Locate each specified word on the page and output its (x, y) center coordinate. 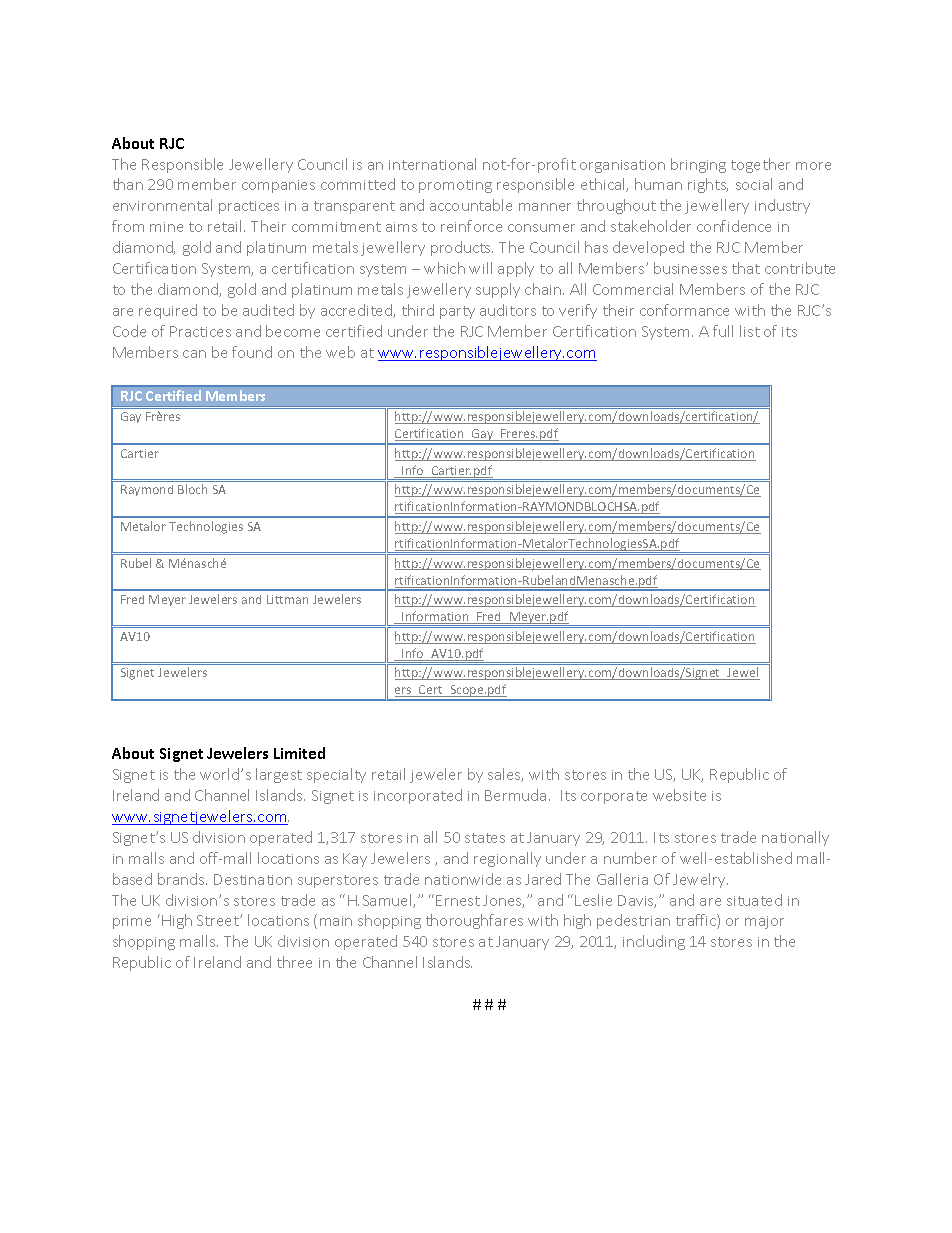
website (679, 795)
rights (708, 185)
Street (219, 920)
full (723, 331)
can (194, 354)
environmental (162, 205)
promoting (455, 186)
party (457, 312)
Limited (299, 753)
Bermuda (515, 795)
